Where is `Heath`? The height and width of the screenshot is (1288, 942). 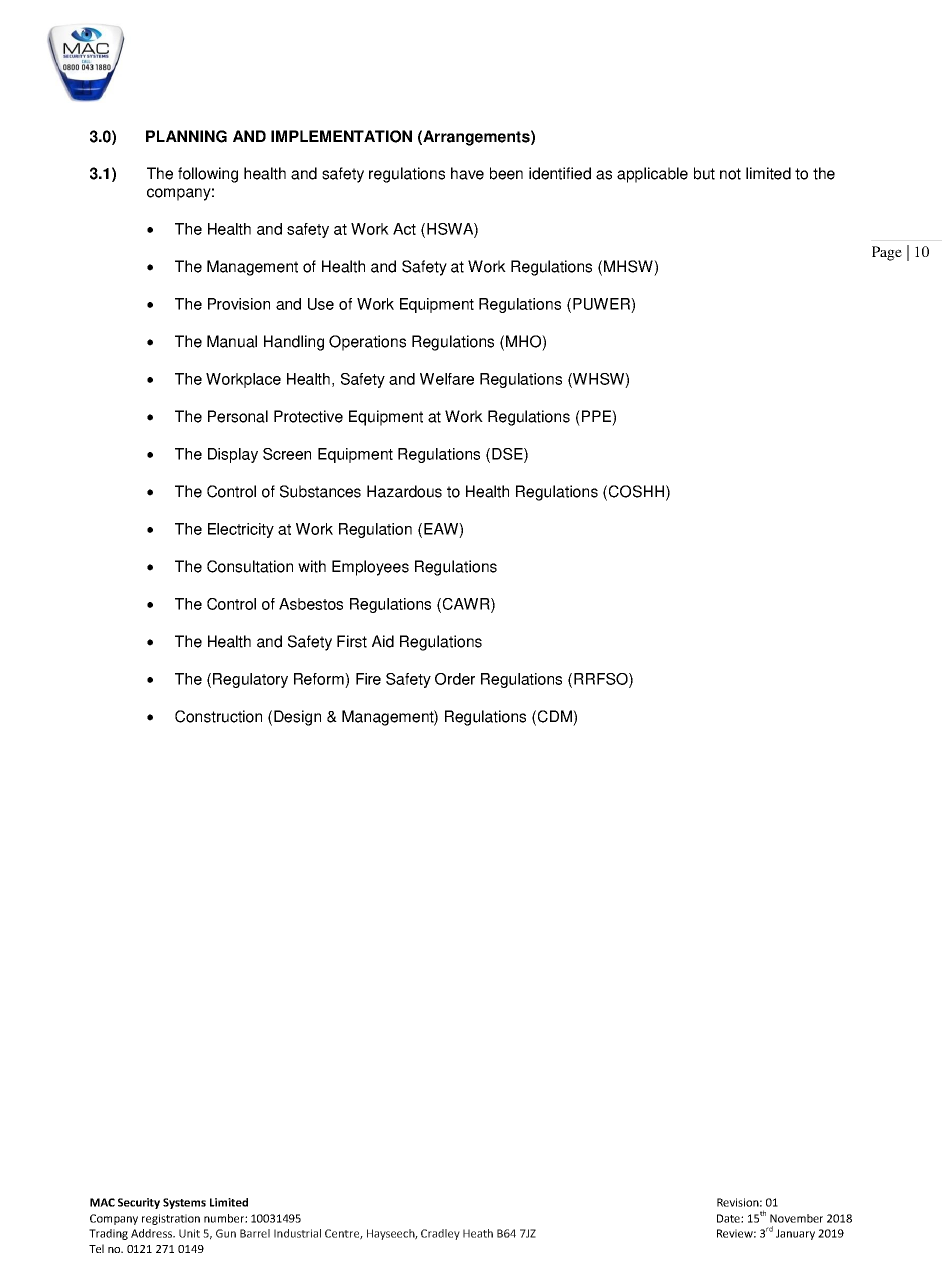 Heath is located at coordinates (478, 1233).
